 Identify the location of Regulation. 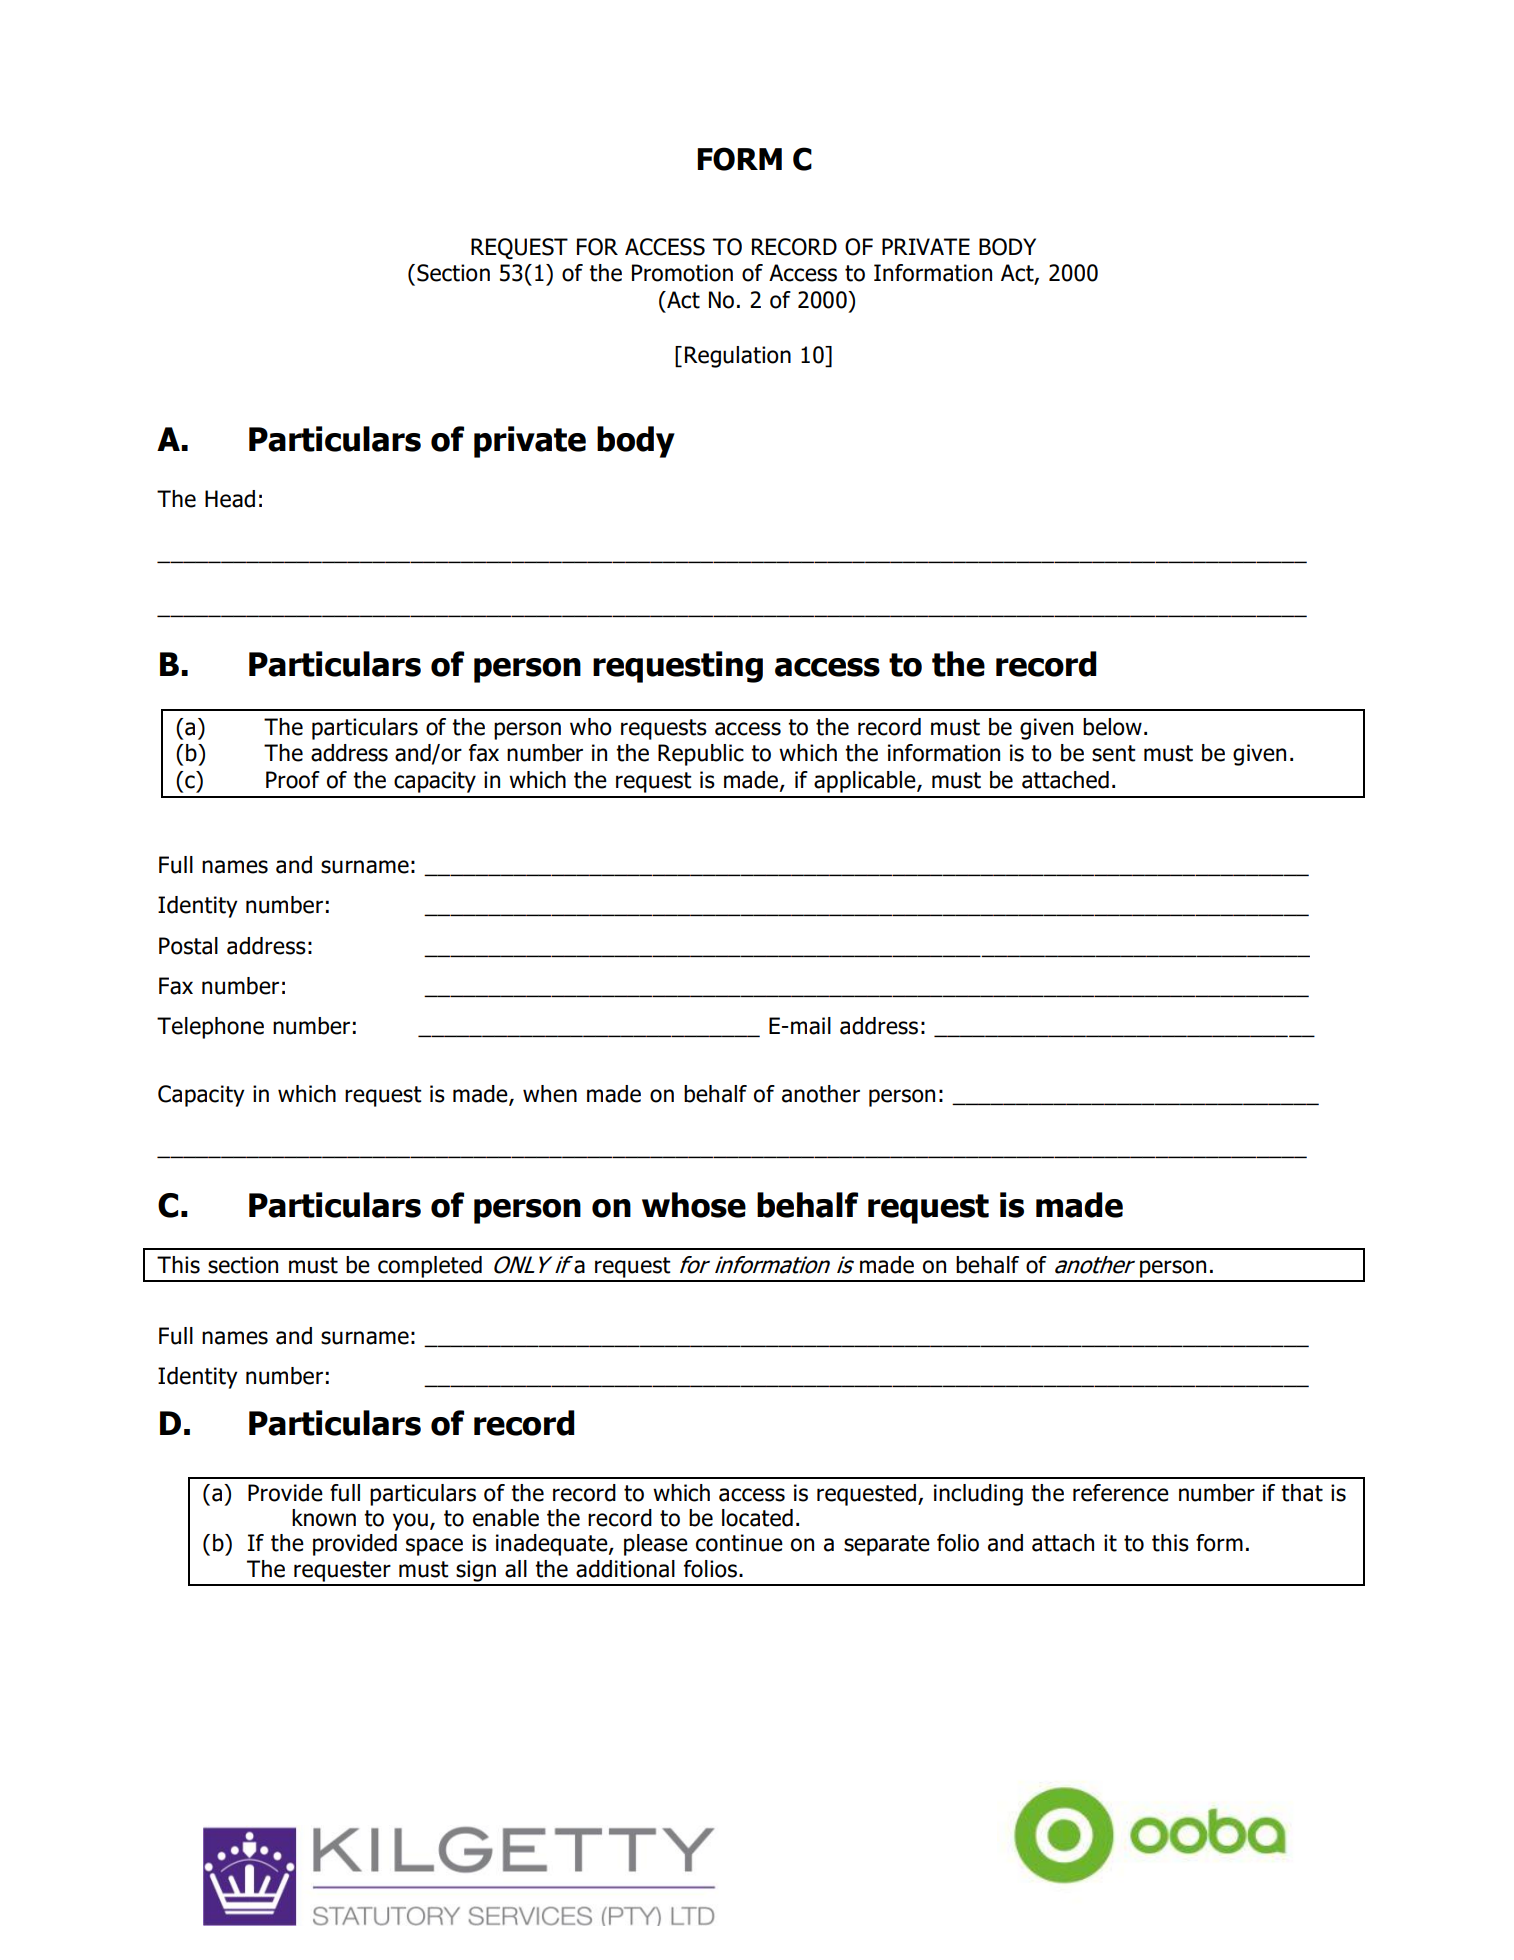
(738, 357).
